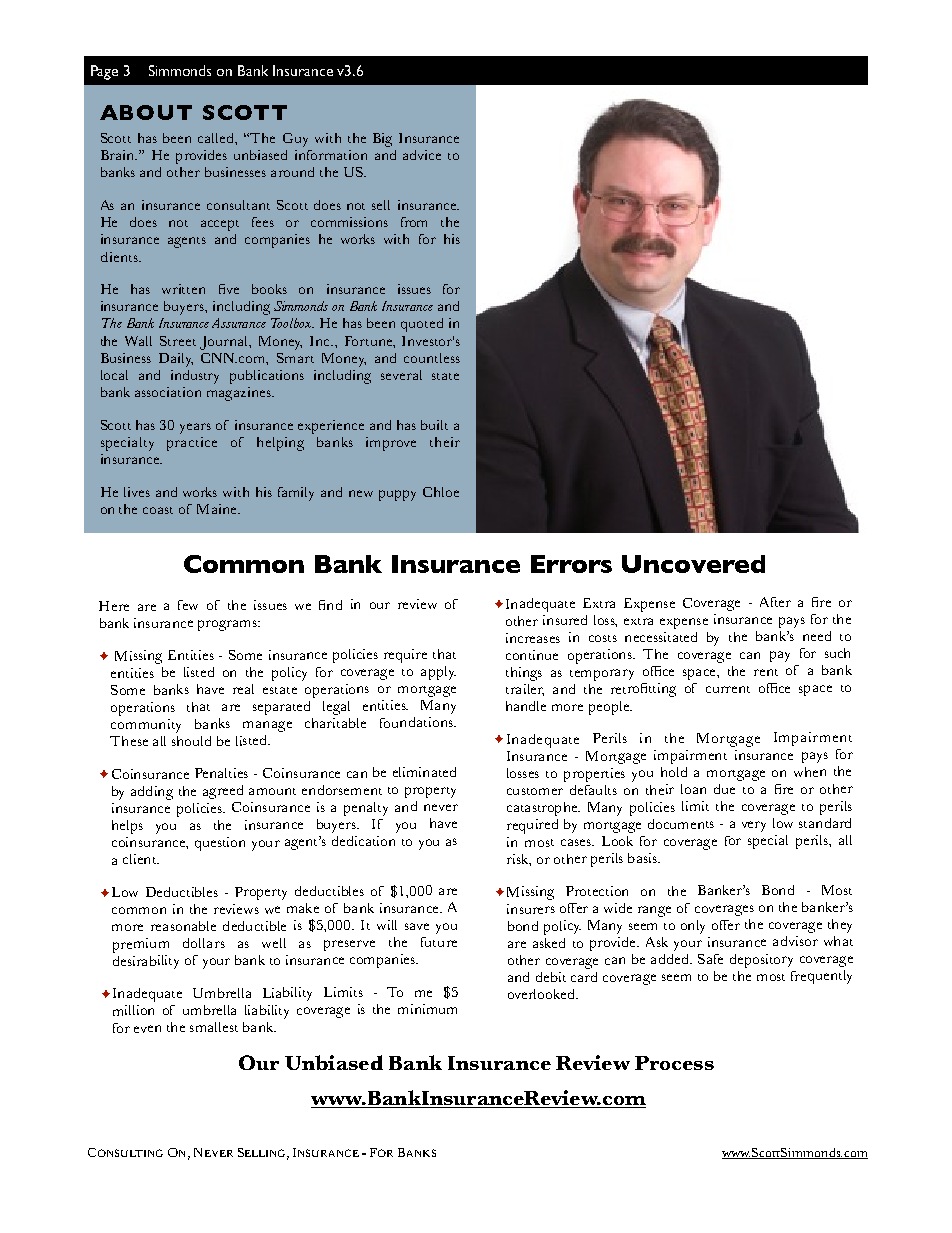 The image size is (952, 1233). Describe the element at coordinates (382, 140) in the screenshot. I see `Big` at that location.
